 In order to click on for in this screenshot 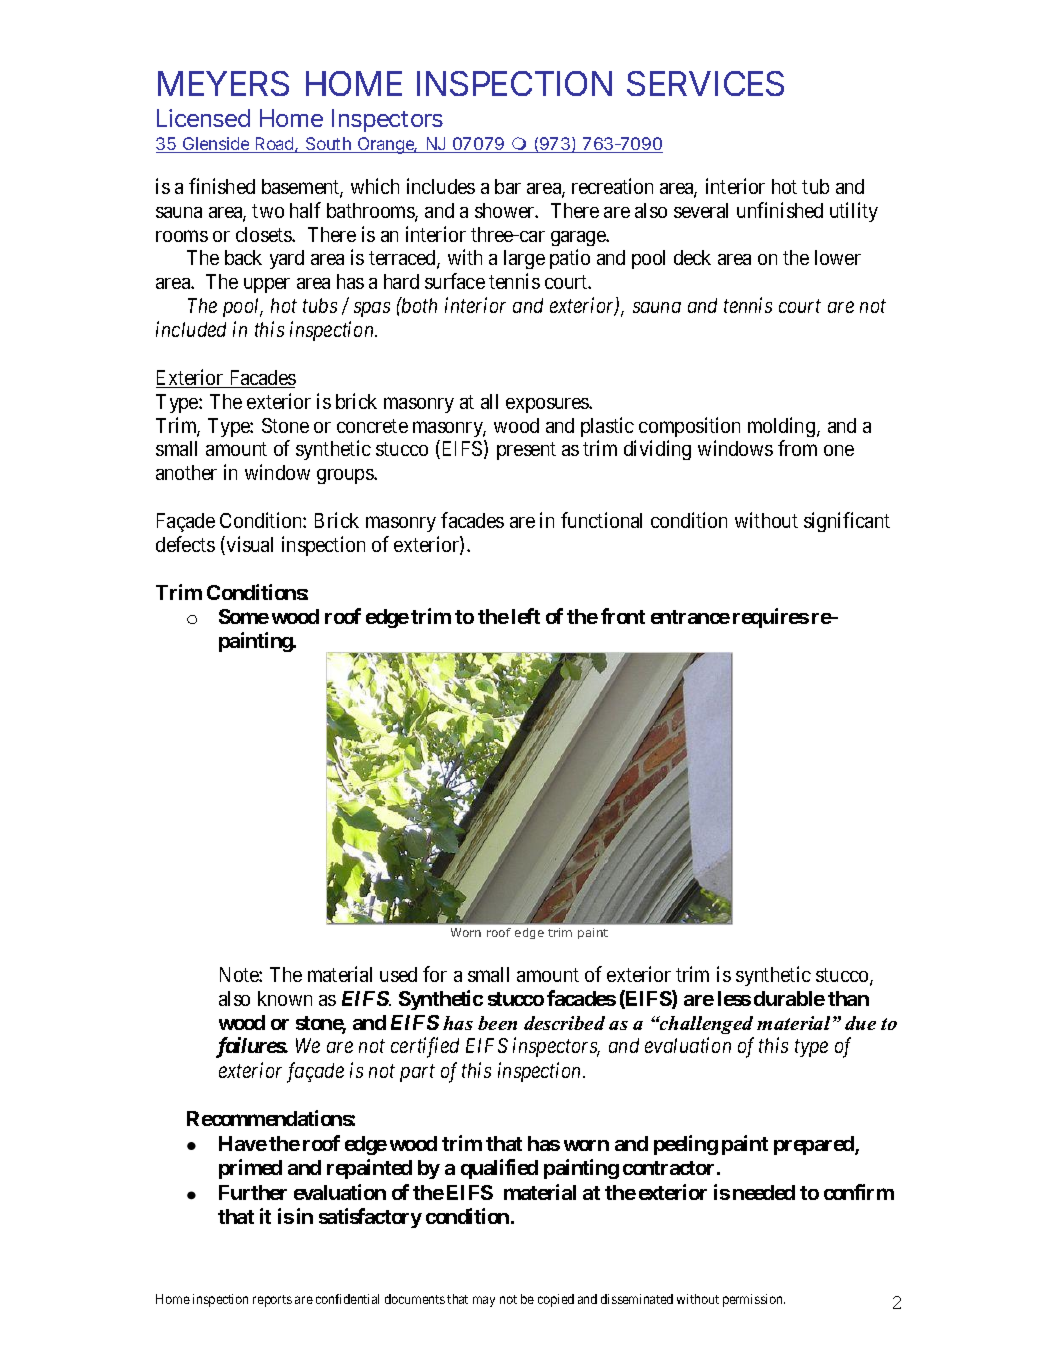, I will do `click(435, 974)`.
